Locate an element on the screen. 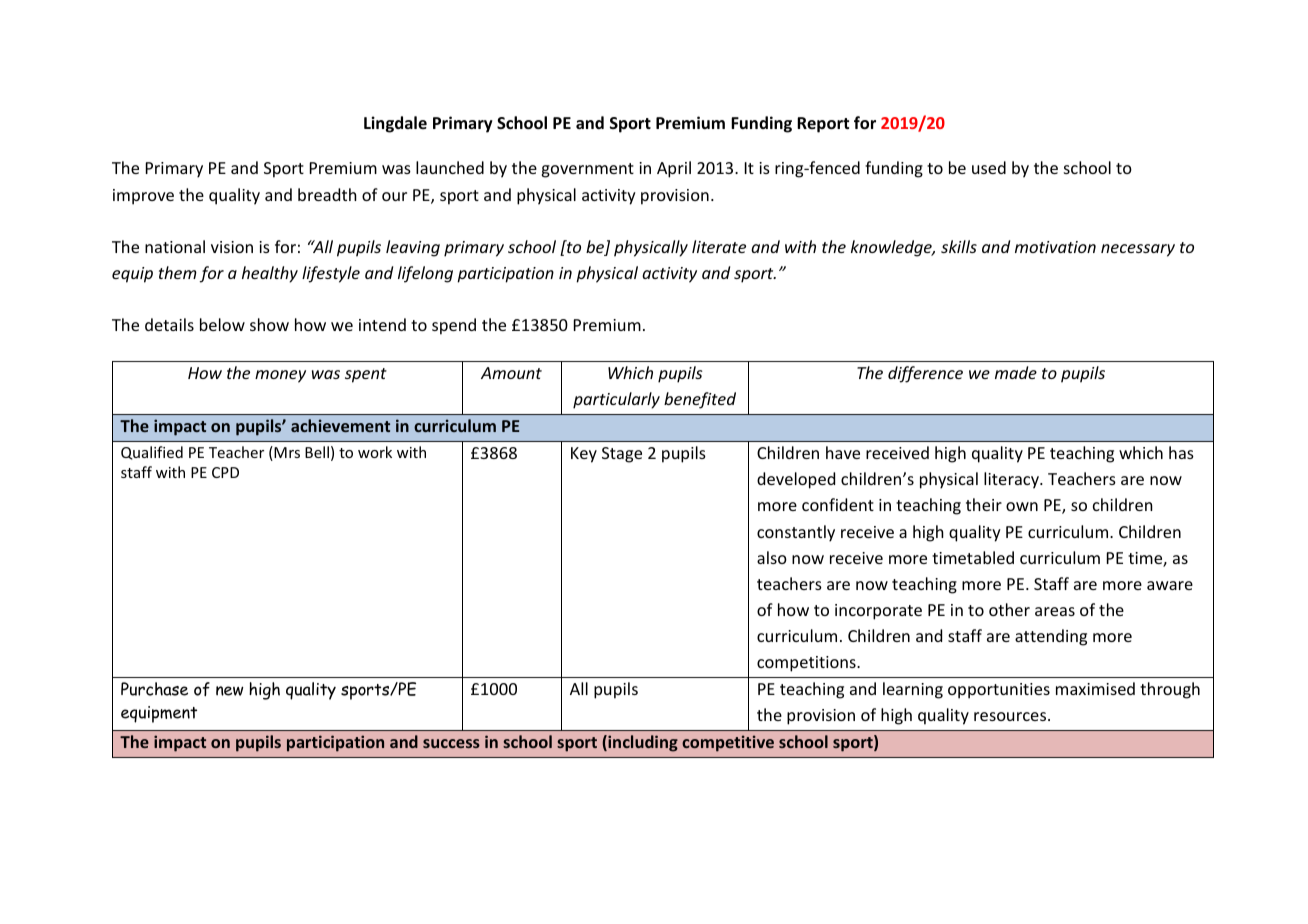 The image size is (1308, 924). new is located at coordinates (230, 691).
